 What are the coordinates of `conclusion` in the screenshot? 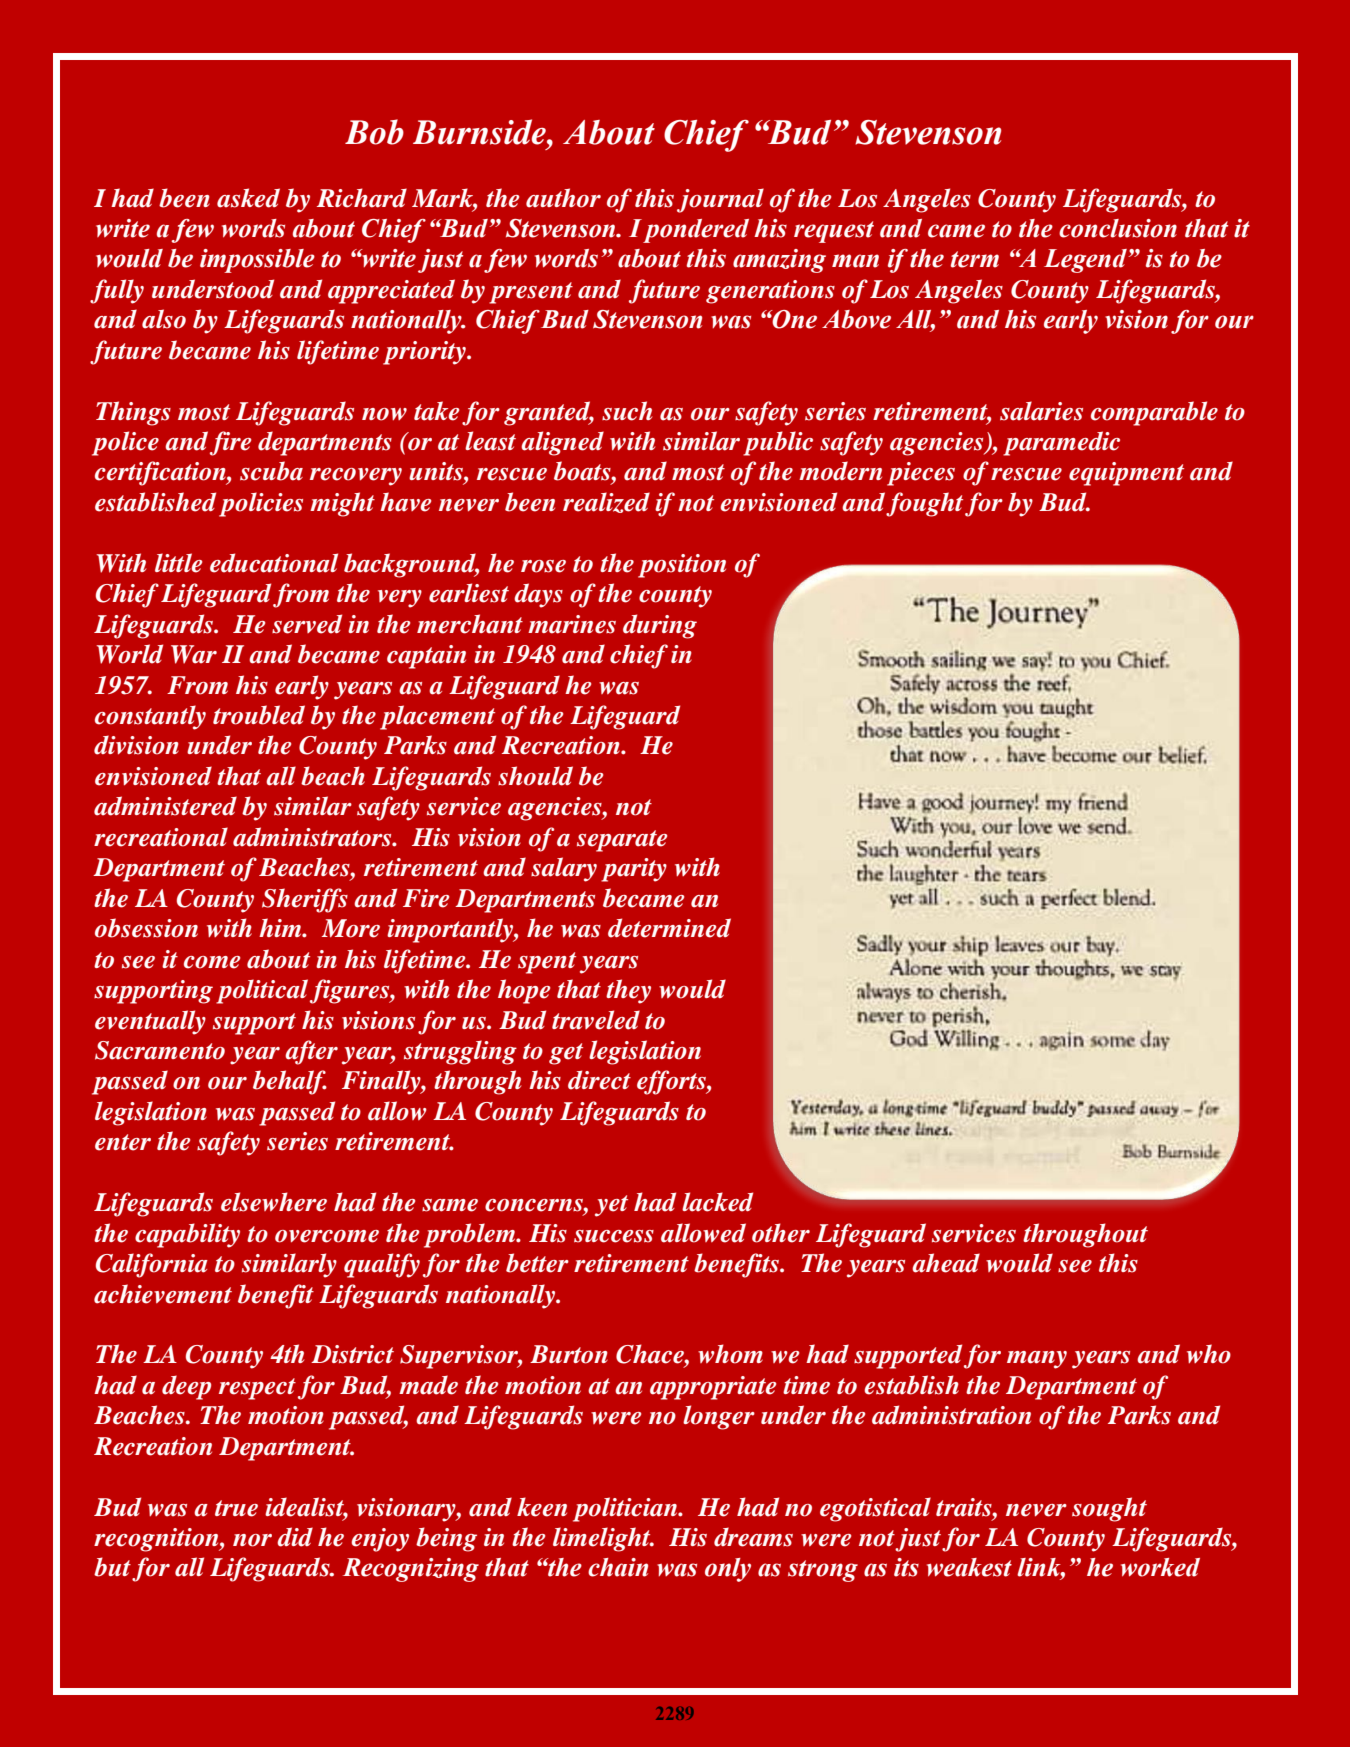 It's located at (1118, 228).
